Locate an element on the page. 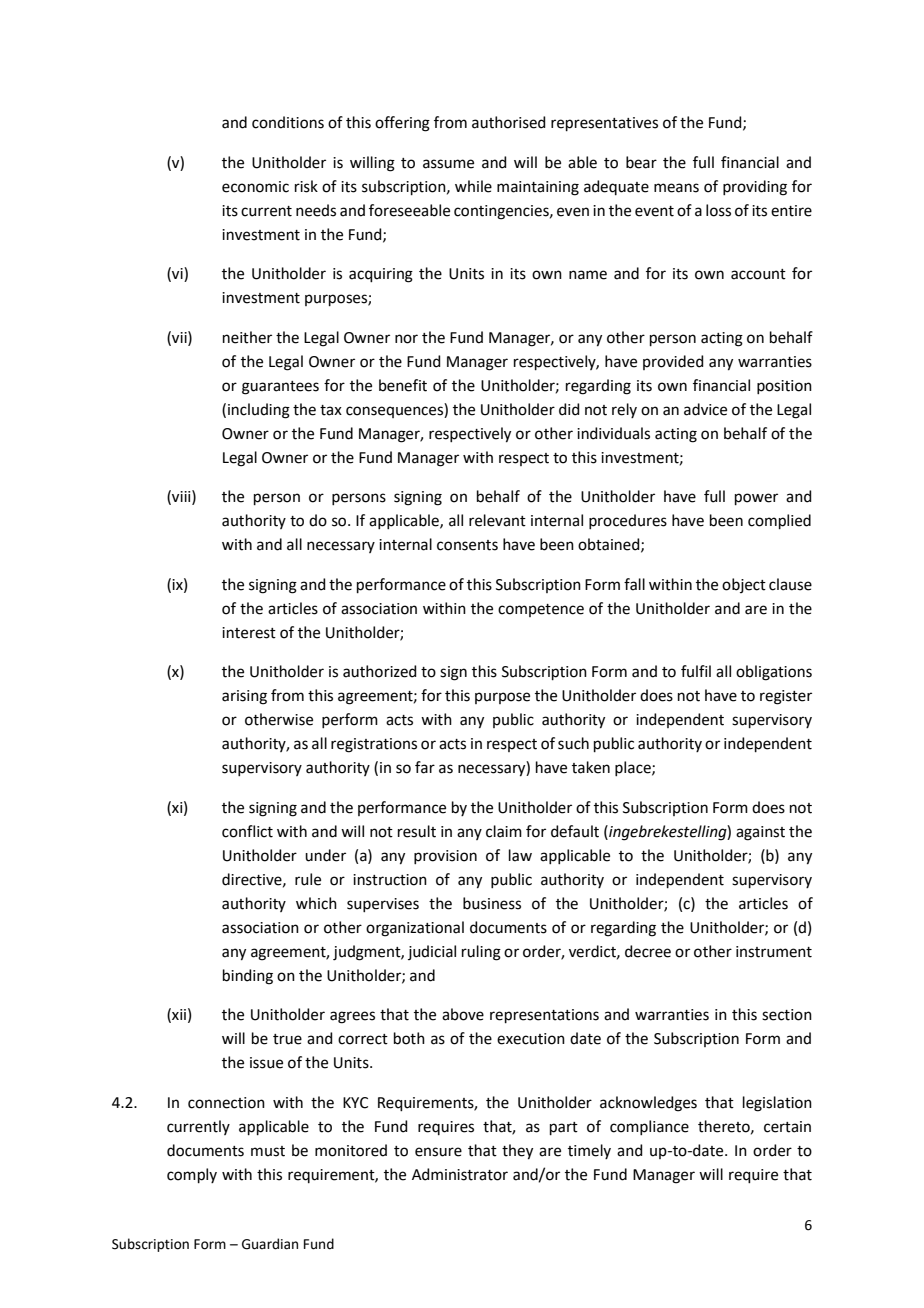 The height and width of the image is (1308, 924). including is located at coordinates (259, 411).
